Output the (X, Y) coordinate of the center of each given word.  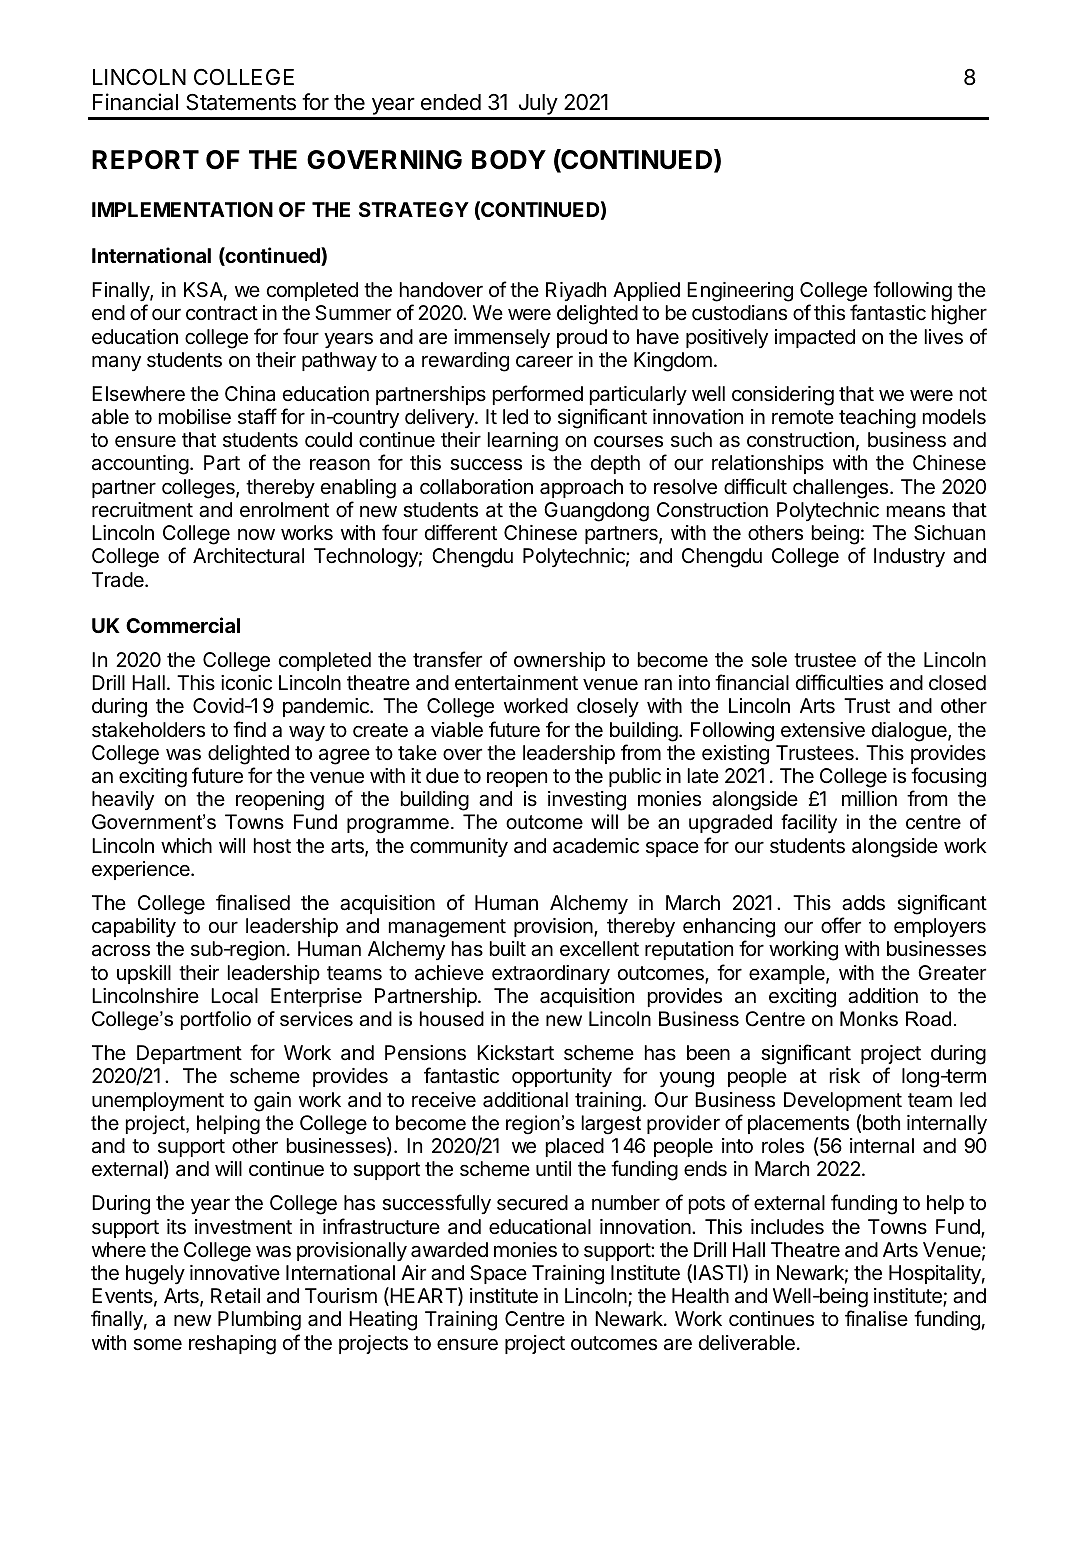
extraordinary (551, 974)
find (249, 729)
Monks (869, 1019)
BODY (509, 160)
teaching (877, 419)
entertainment (516, 683)
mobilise (195, 417)
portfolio (216, 1020)
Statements (241, 102)
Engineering (740, 292)
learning (523, 442)
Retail (235, 1296)
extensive (823, 730)
